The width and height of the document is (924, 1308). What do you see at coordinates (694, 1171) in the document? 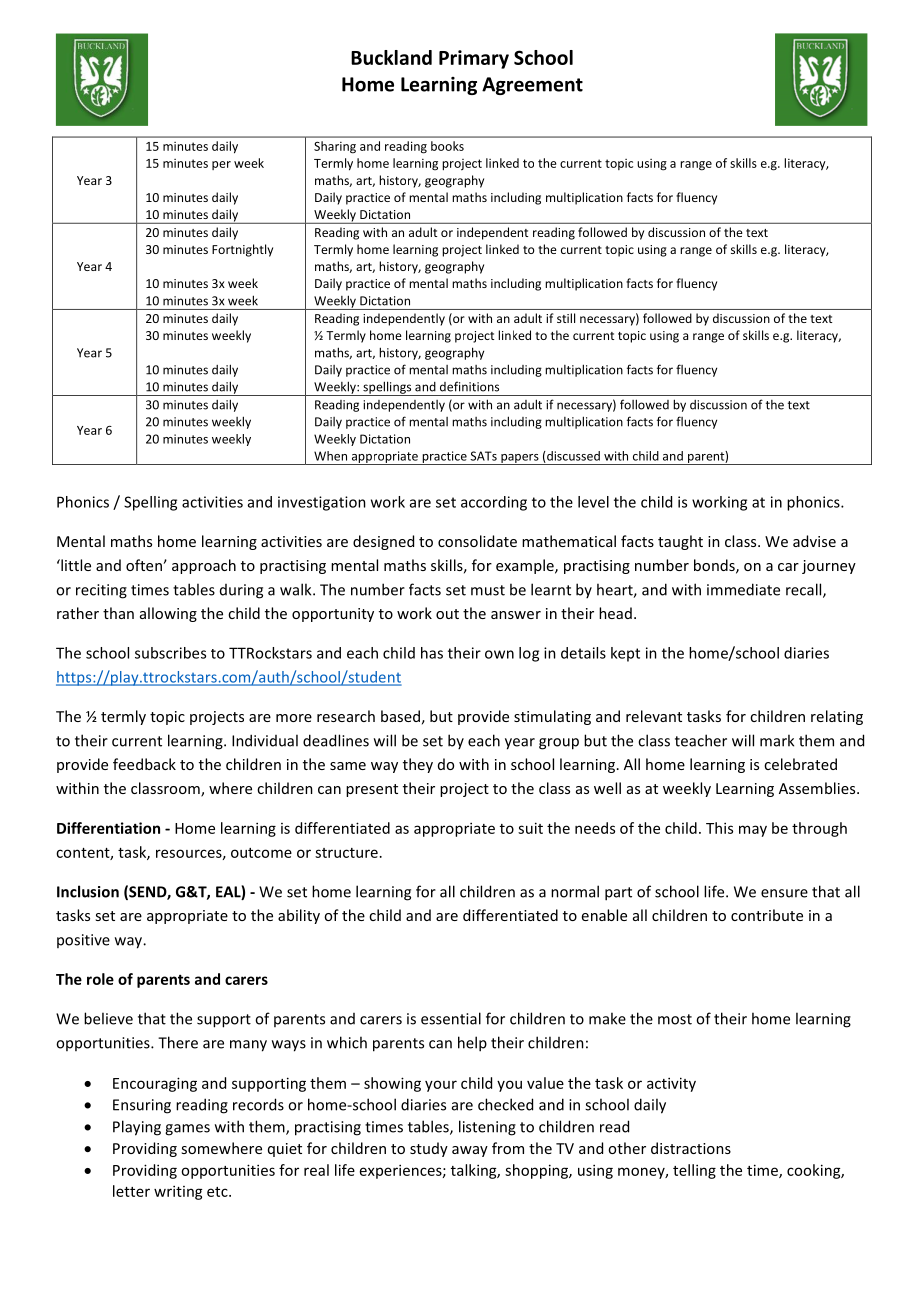
I see `telling` at bounding box center [694, 1171].
